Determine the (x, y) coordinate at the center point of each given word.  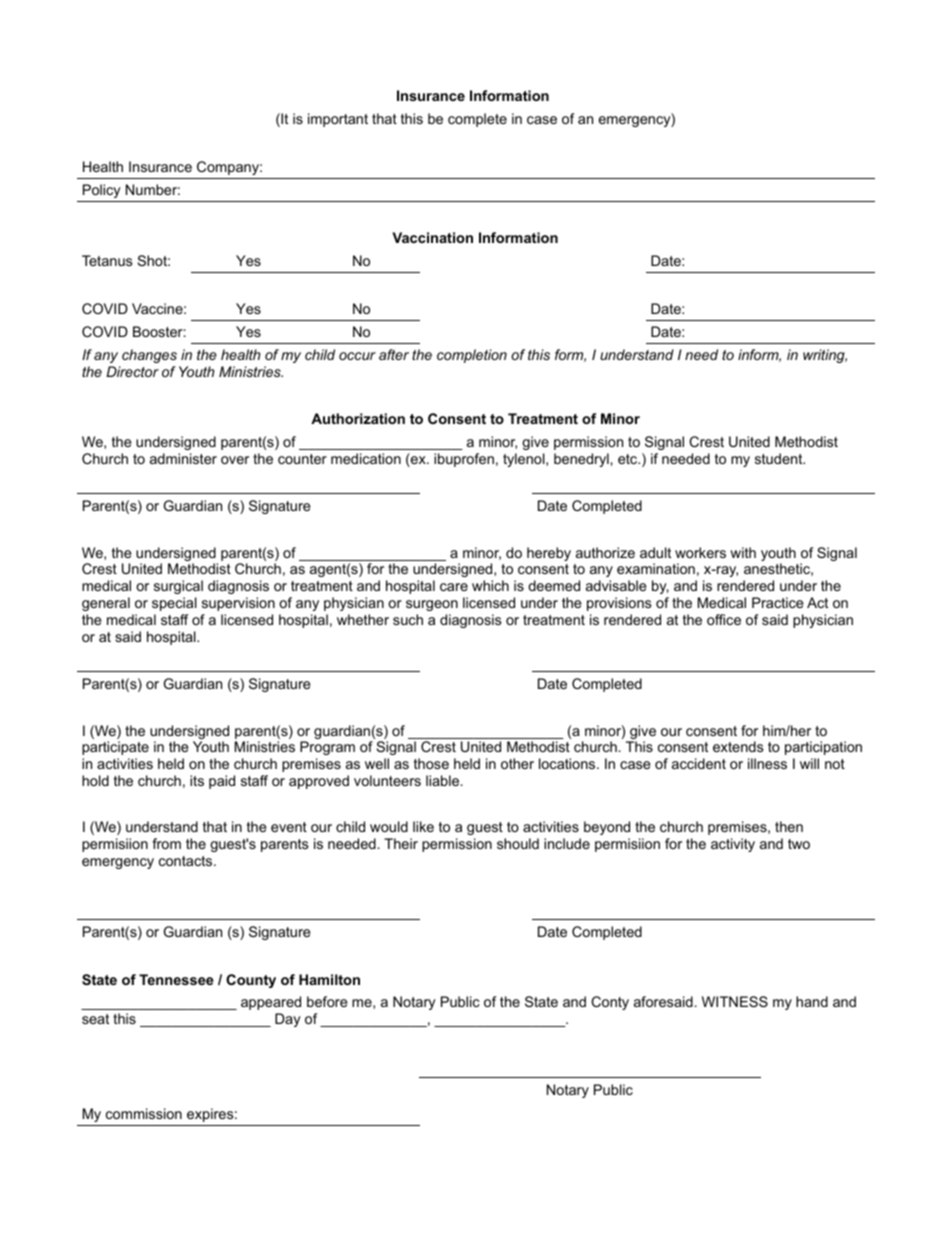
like (423, 826)
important (338, 120)
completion (472, 356)
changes (149, 356)
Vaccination (432, 237)
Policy (102, 191)
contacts (187, 861)
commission (144, 1113)
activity (733, 845)
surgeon (432, 605)
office (724, 619)
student (780, 458)
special (174, 604)
